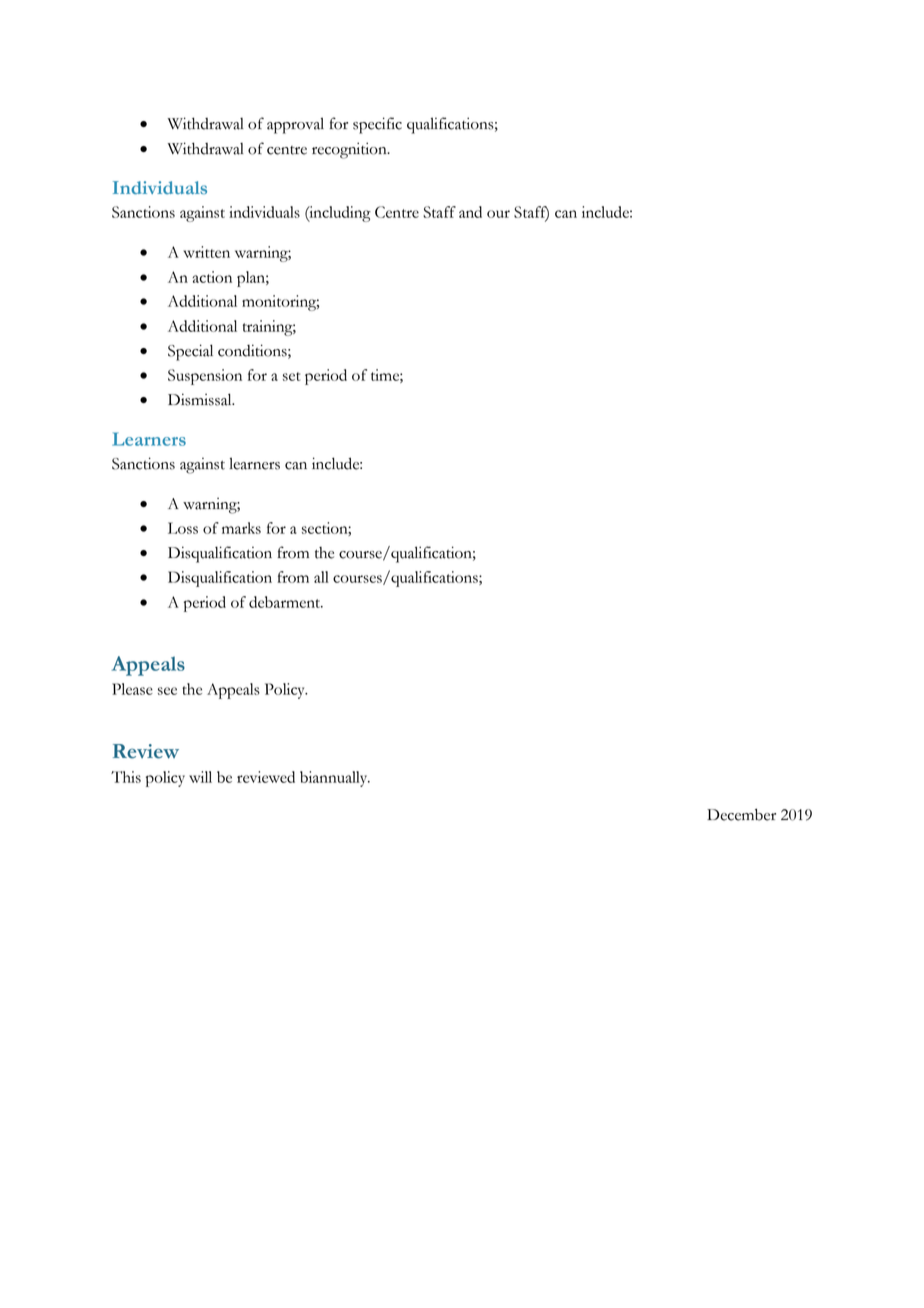 This screenshot has height=1308, width=924. What do you see at coordinates (132, 689) in the screenshot?
I see `Please` at bounding box center [132, 689].
